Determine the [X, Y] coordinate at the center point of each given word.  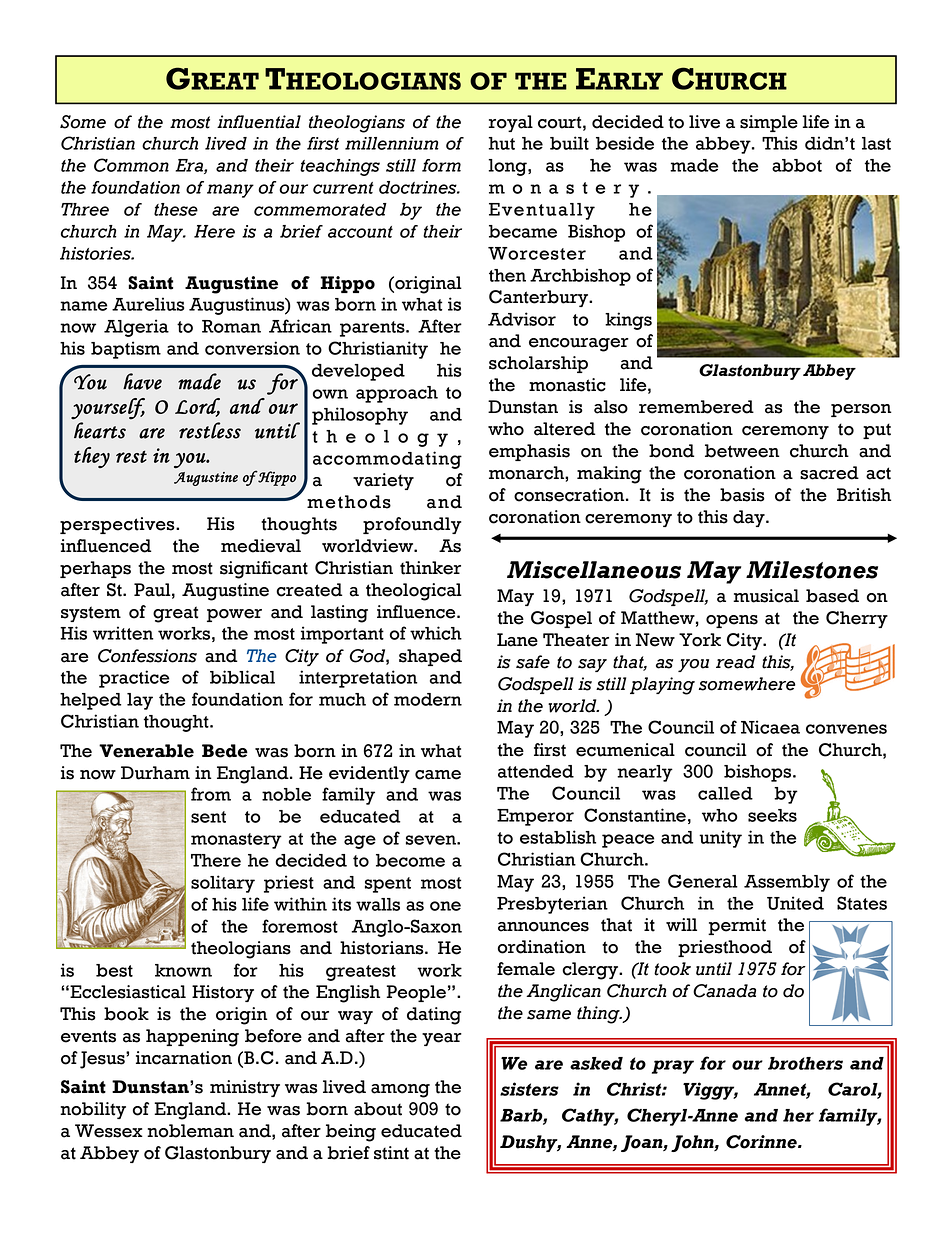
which [436, 633]
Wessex [109, 1131]
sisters [529, 1089]
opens [732, 621]
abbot [797, 165]
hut [502, 143]
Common [131, 165]
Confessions [147, 656]
